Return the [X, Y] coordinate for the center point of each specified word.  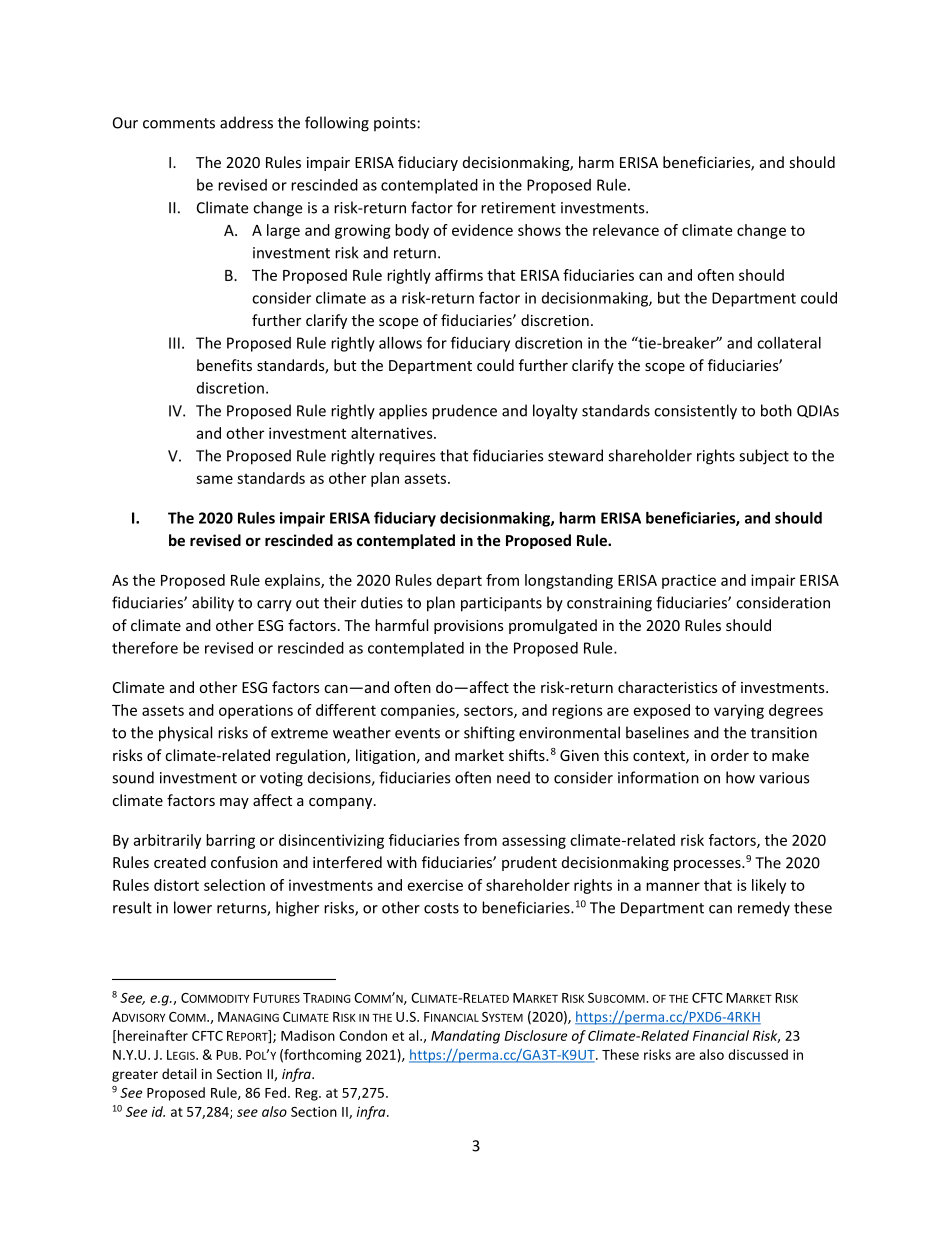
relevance [626, 230]
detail [179, 1073]
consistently [695, 412]
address [246, 122]
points [395, 124]
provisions [469, 627]
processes [708, 865]
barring [230, 841]
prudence [464, 412]
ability [213, 604]
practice [689, 581]
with [402, 862]
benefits [224, 365]
